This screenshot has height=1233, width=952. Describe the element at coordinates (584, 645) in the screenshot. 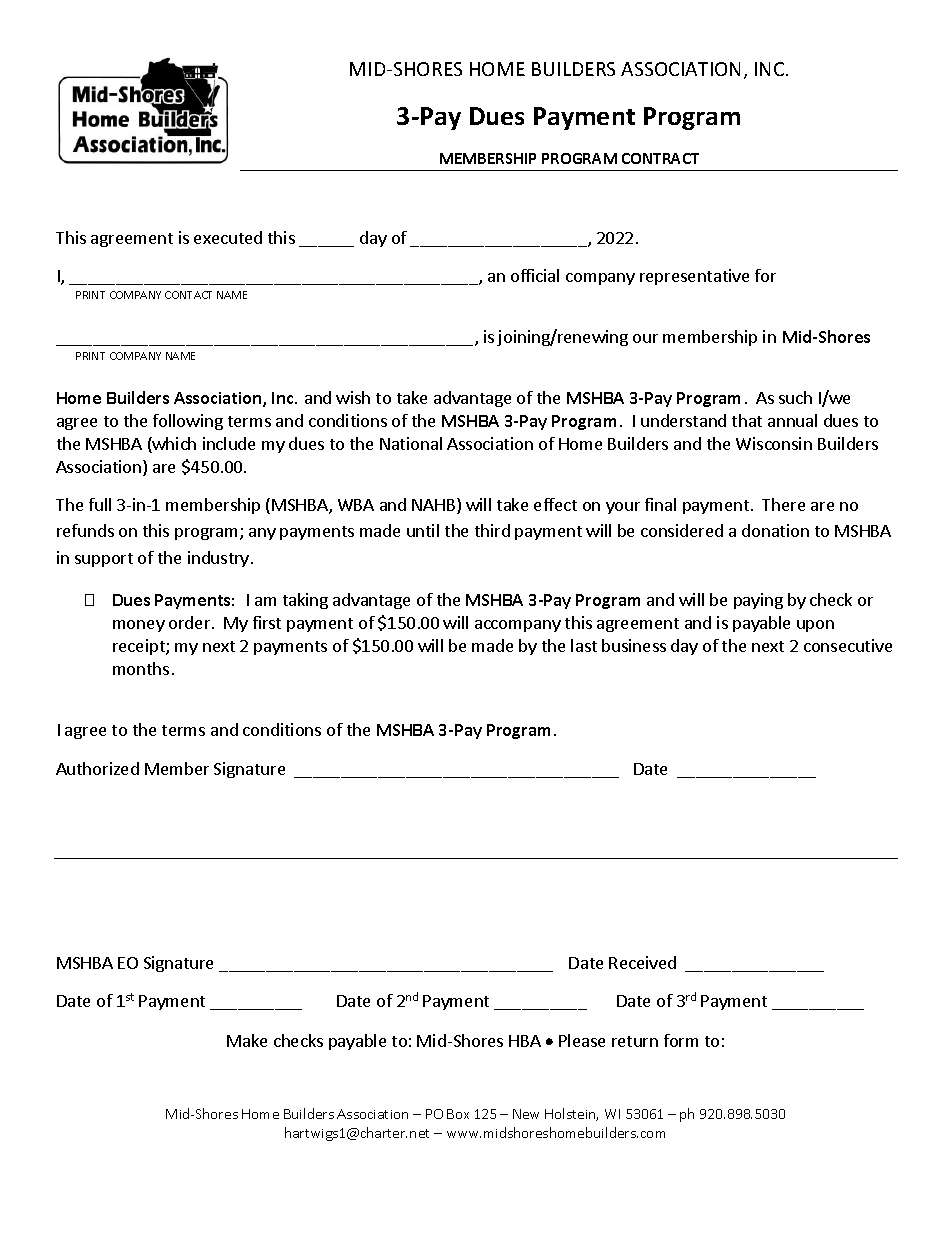

I see `last` at that location.
